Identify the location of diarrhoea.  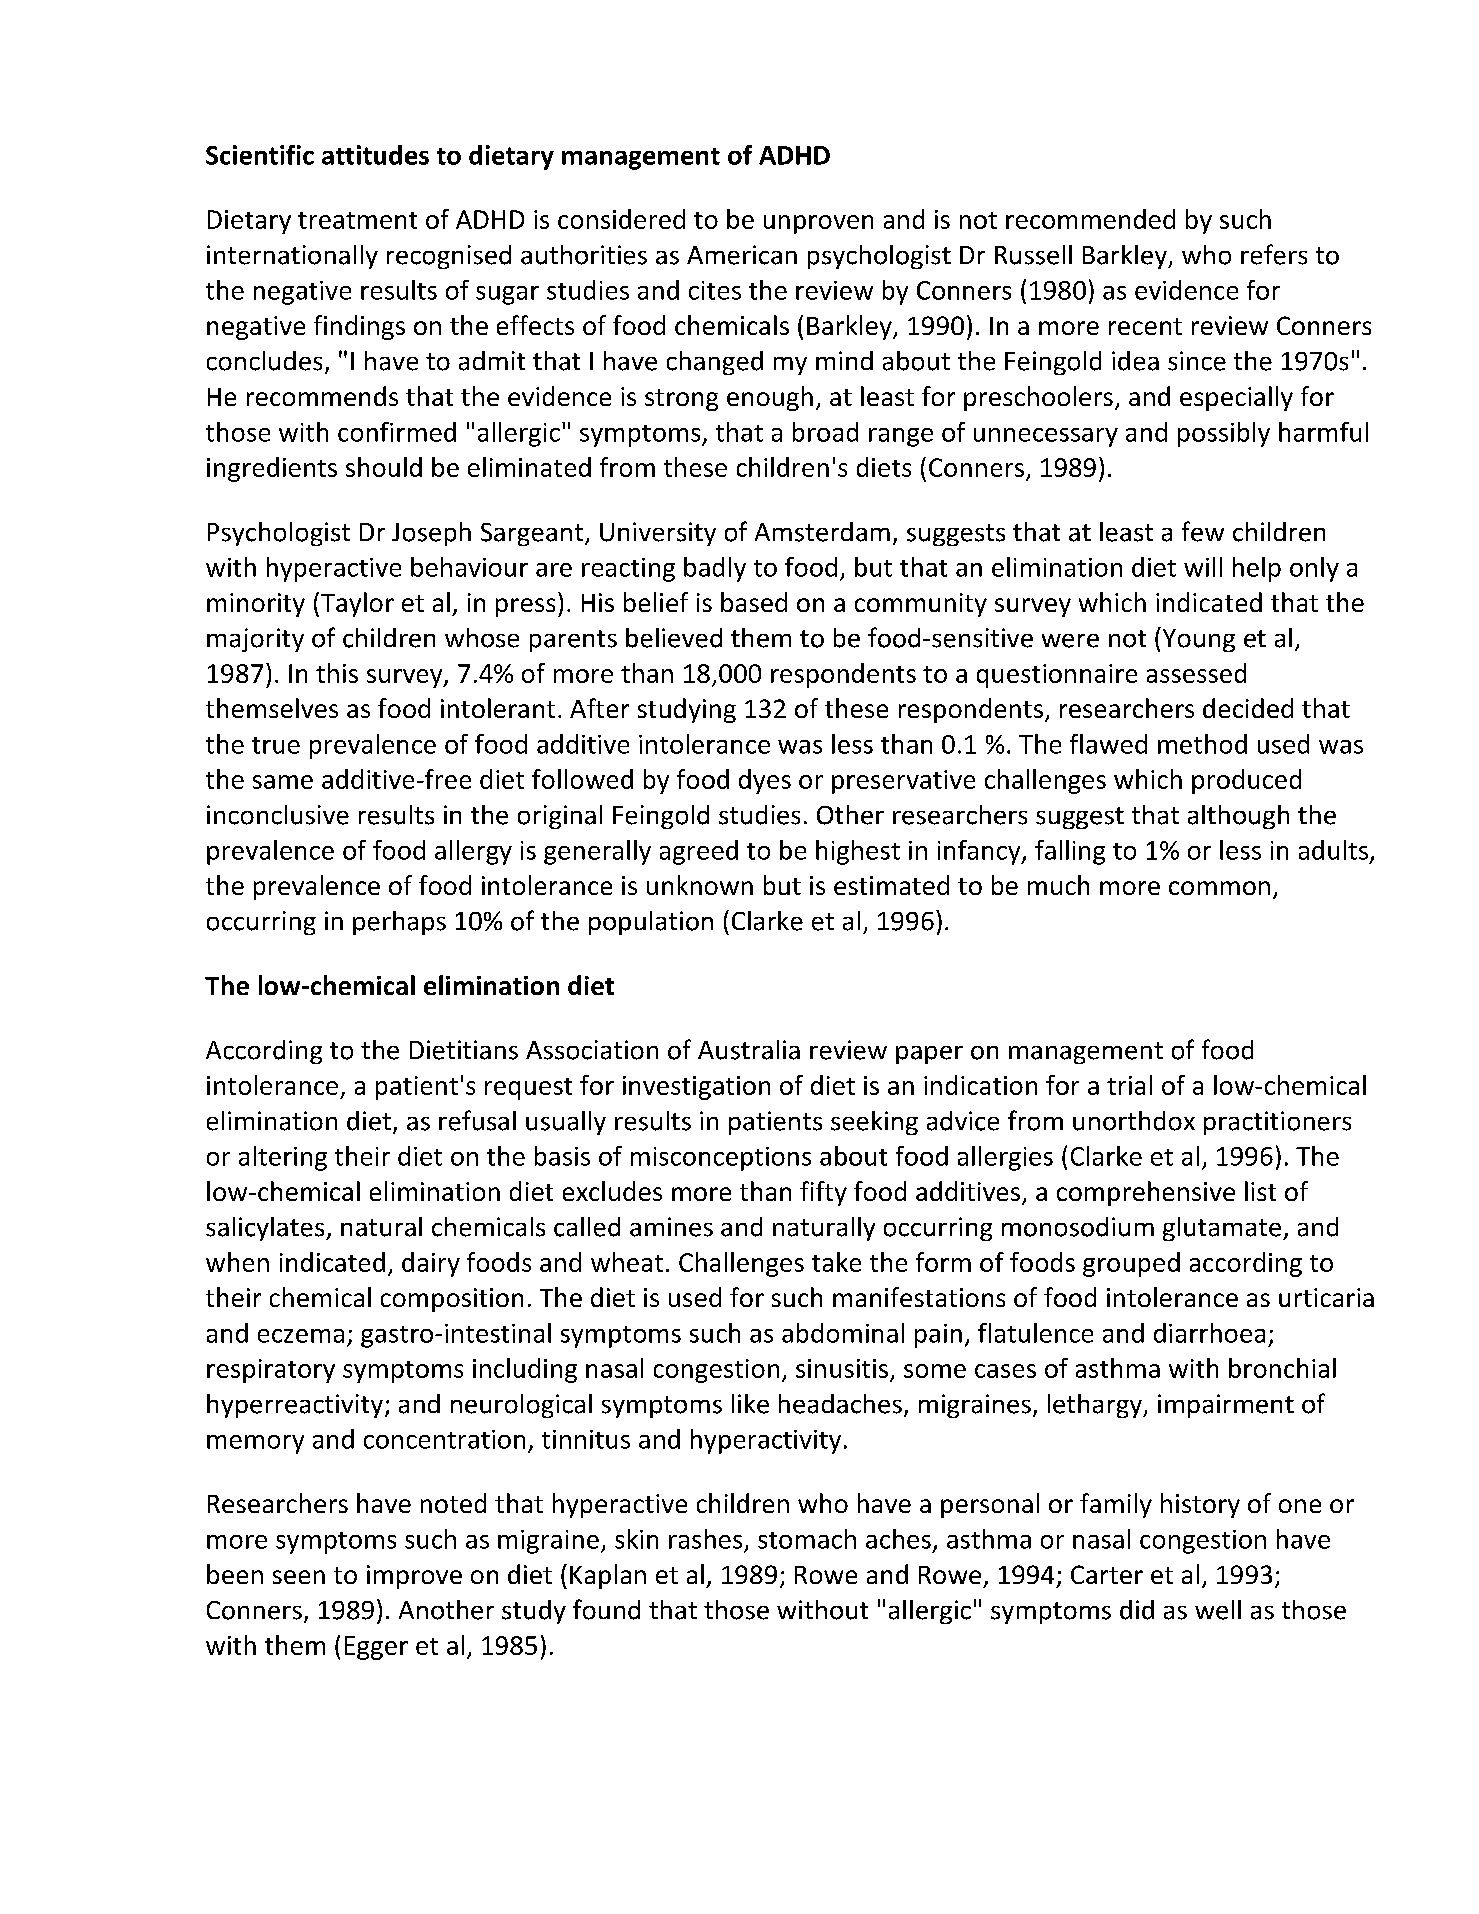
(1209, 1333).
